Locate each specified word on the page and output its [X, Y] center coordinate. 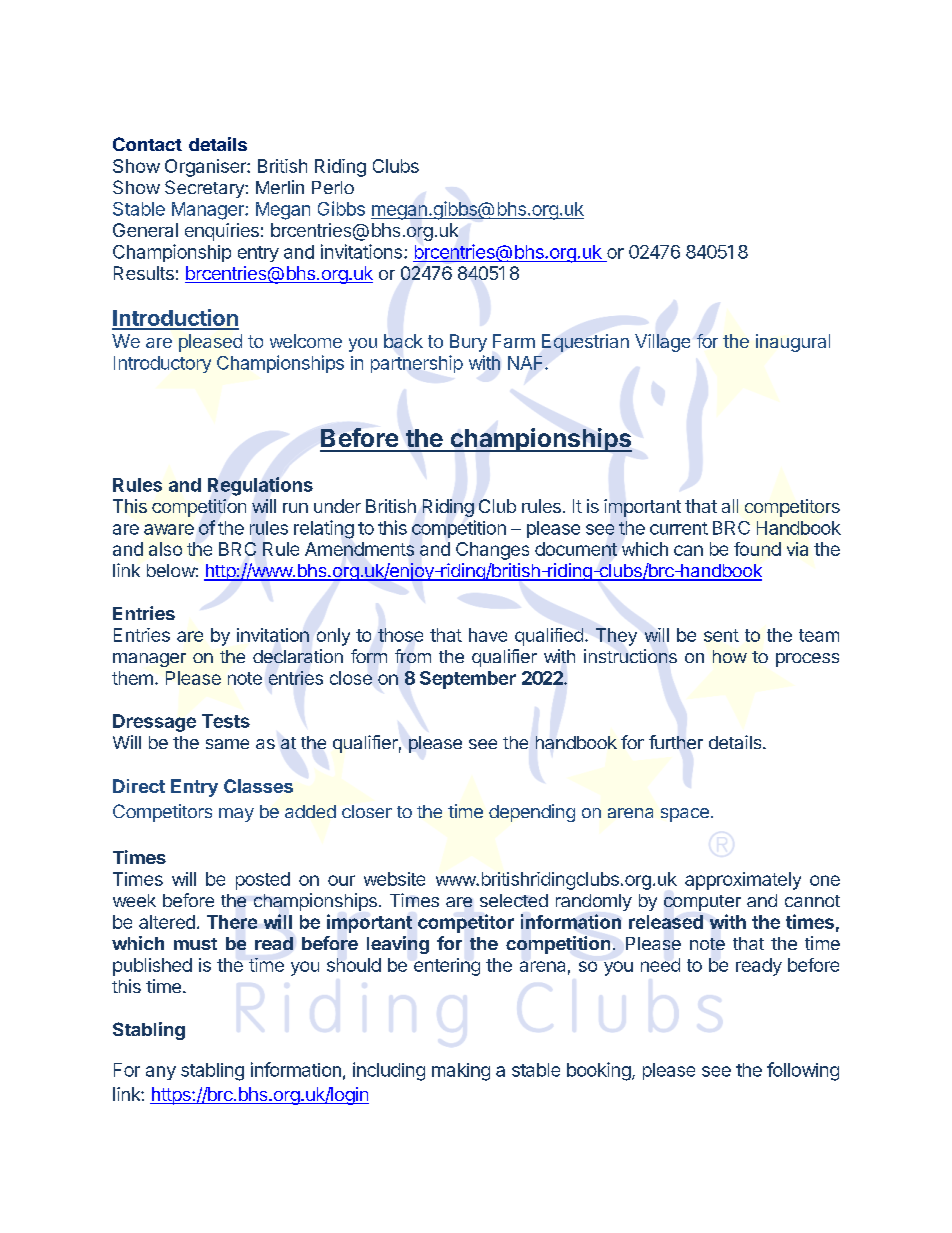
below [171, 570]
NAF [527, 363]
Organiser [206, 168]
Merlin [280, 187]
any [161, 1073]
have [488, 635]
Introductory [162, 364]
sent [721, 635]
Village [662, 343]
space [685, 815]
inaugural [793, 343]
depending [532, 813]
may [236, 815]
